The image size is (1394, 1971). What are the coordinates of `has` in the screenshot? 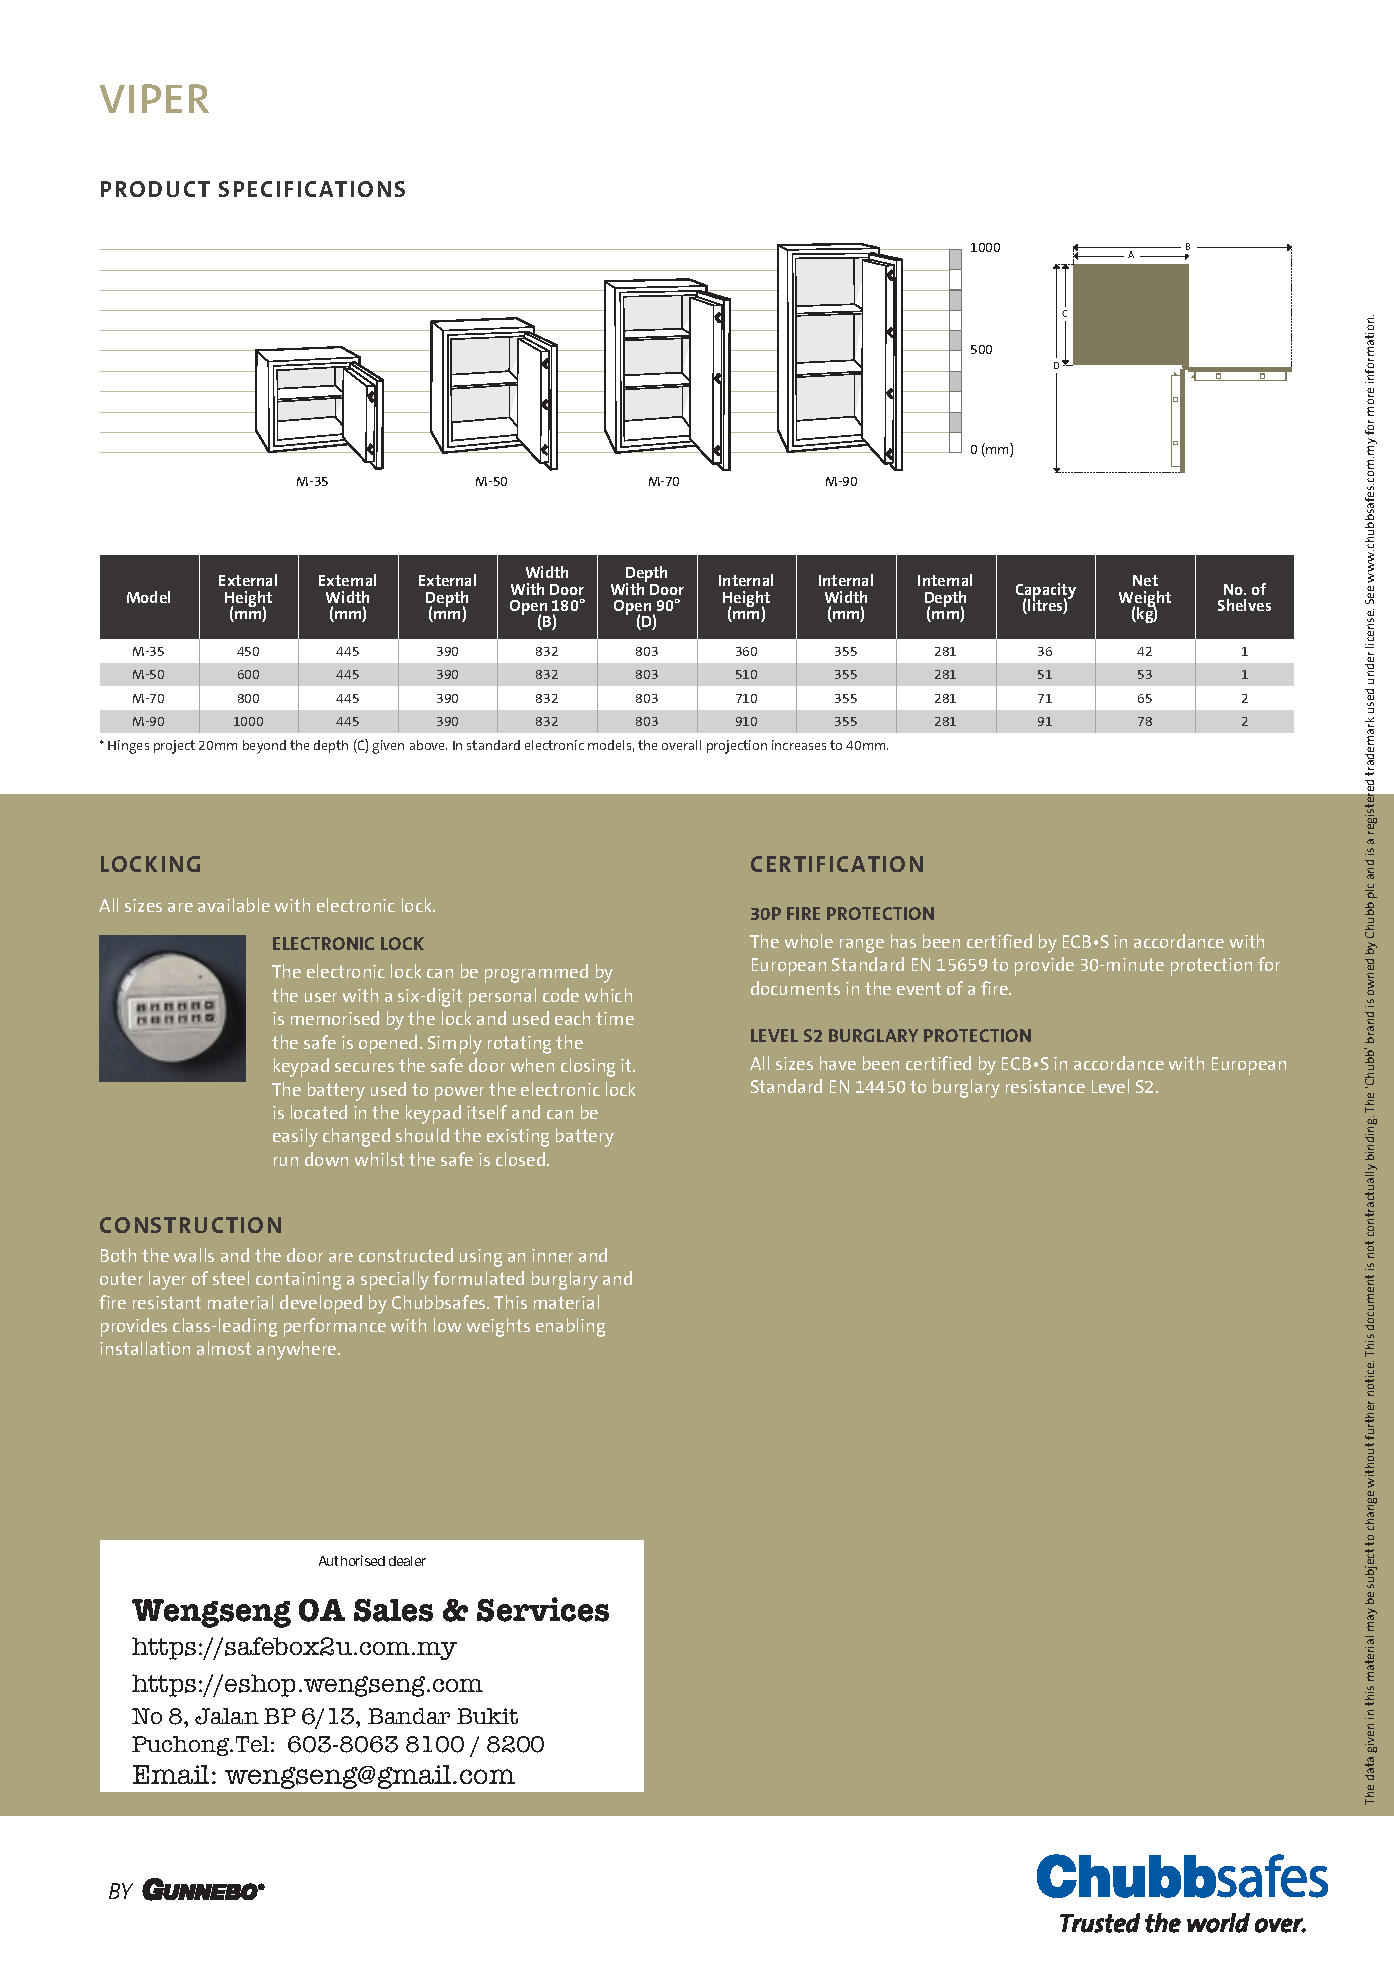 It's located at (903, 941).
